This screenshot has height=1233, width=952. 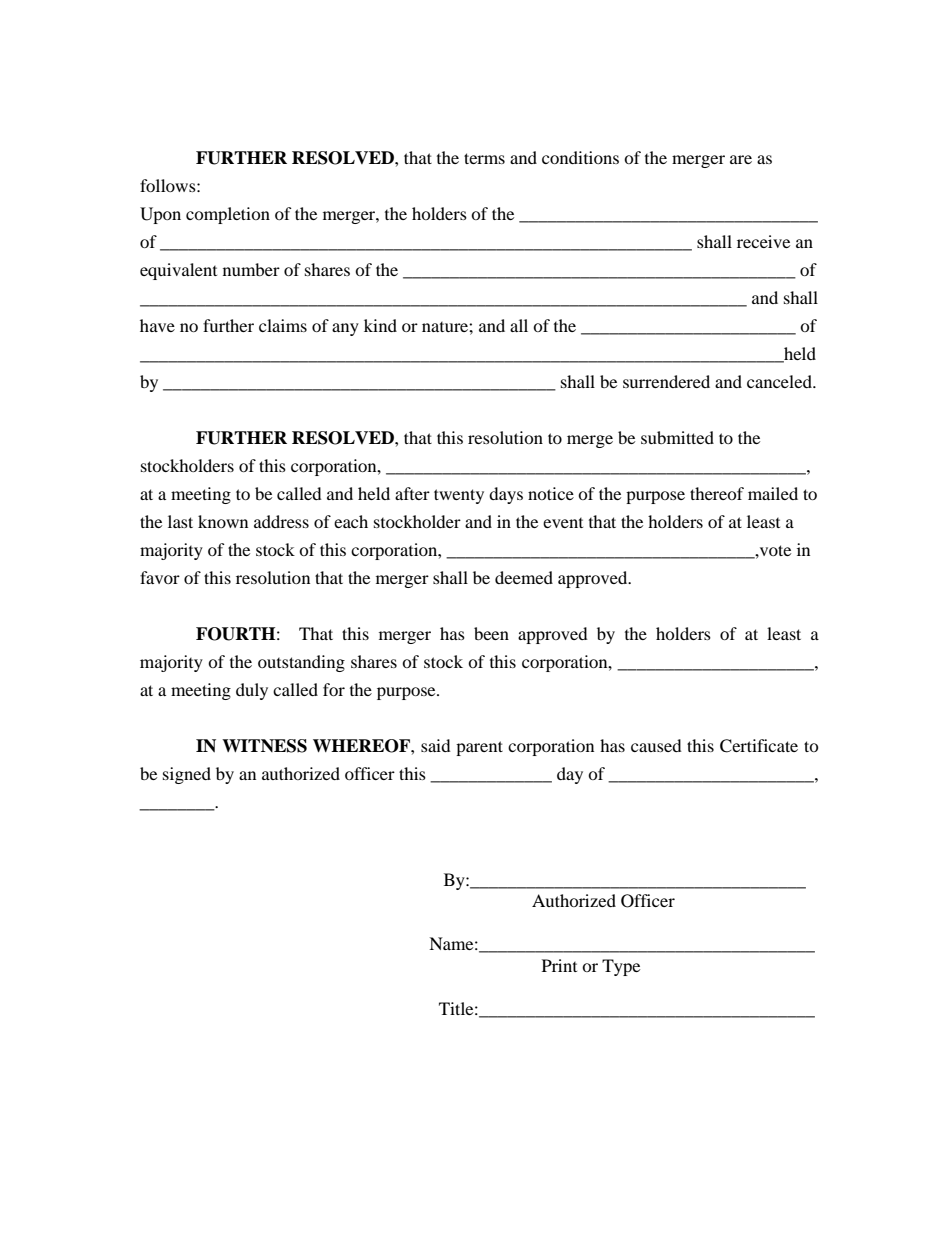 I want to click on signed, so click(x=187, y=775).
